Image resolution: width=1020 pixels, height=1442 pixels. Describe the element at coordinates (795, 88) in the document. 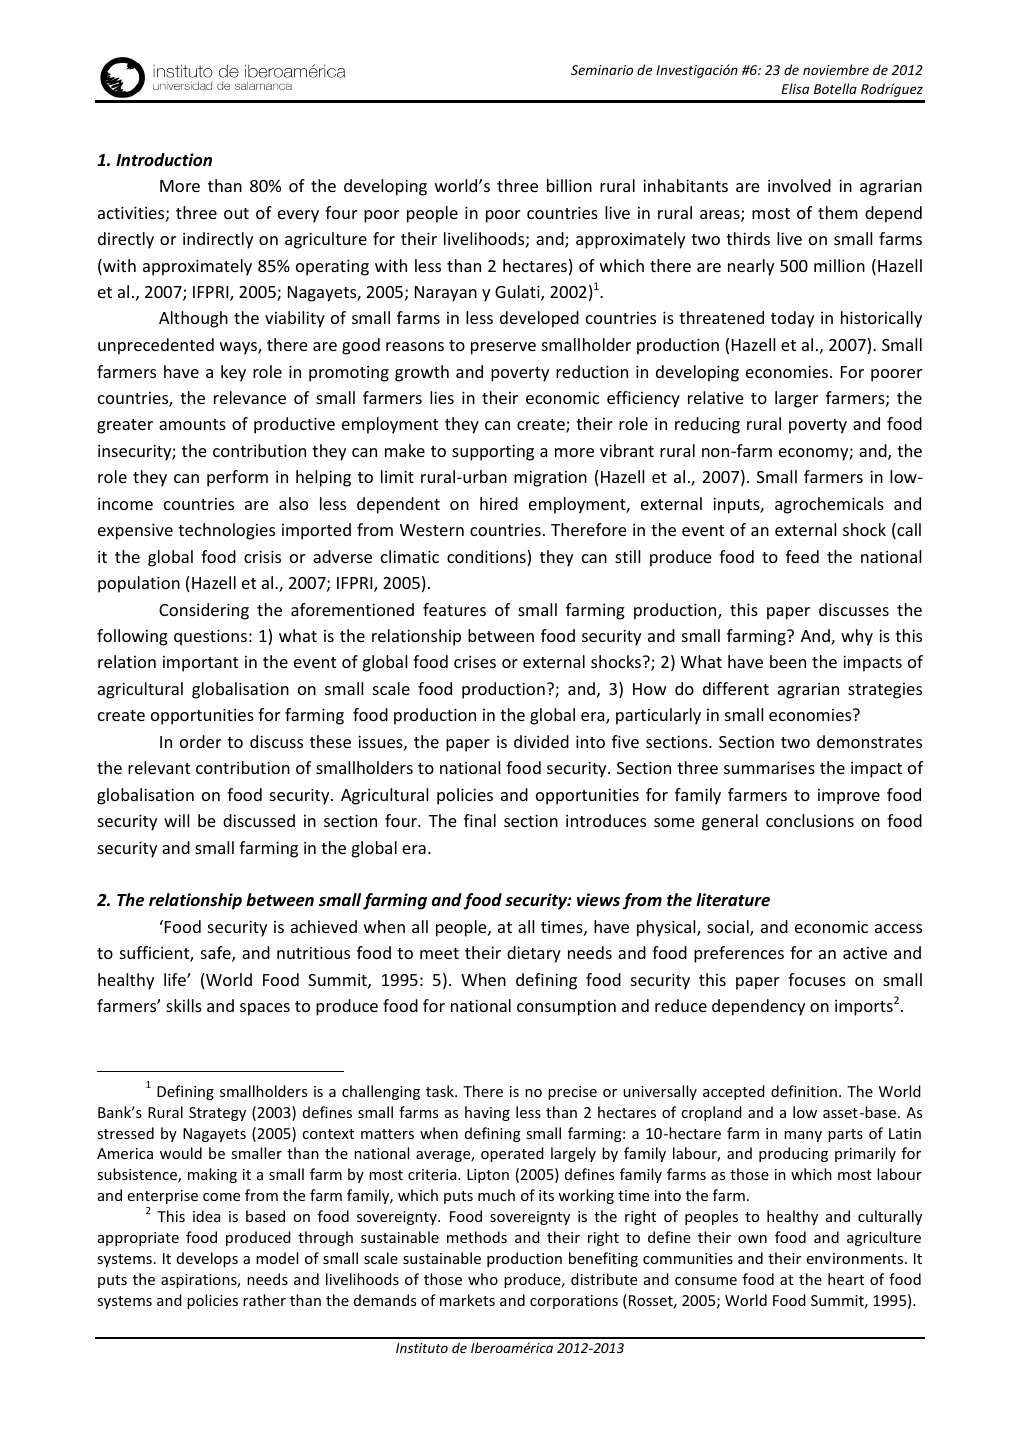

I see `Elisa` at that location.
